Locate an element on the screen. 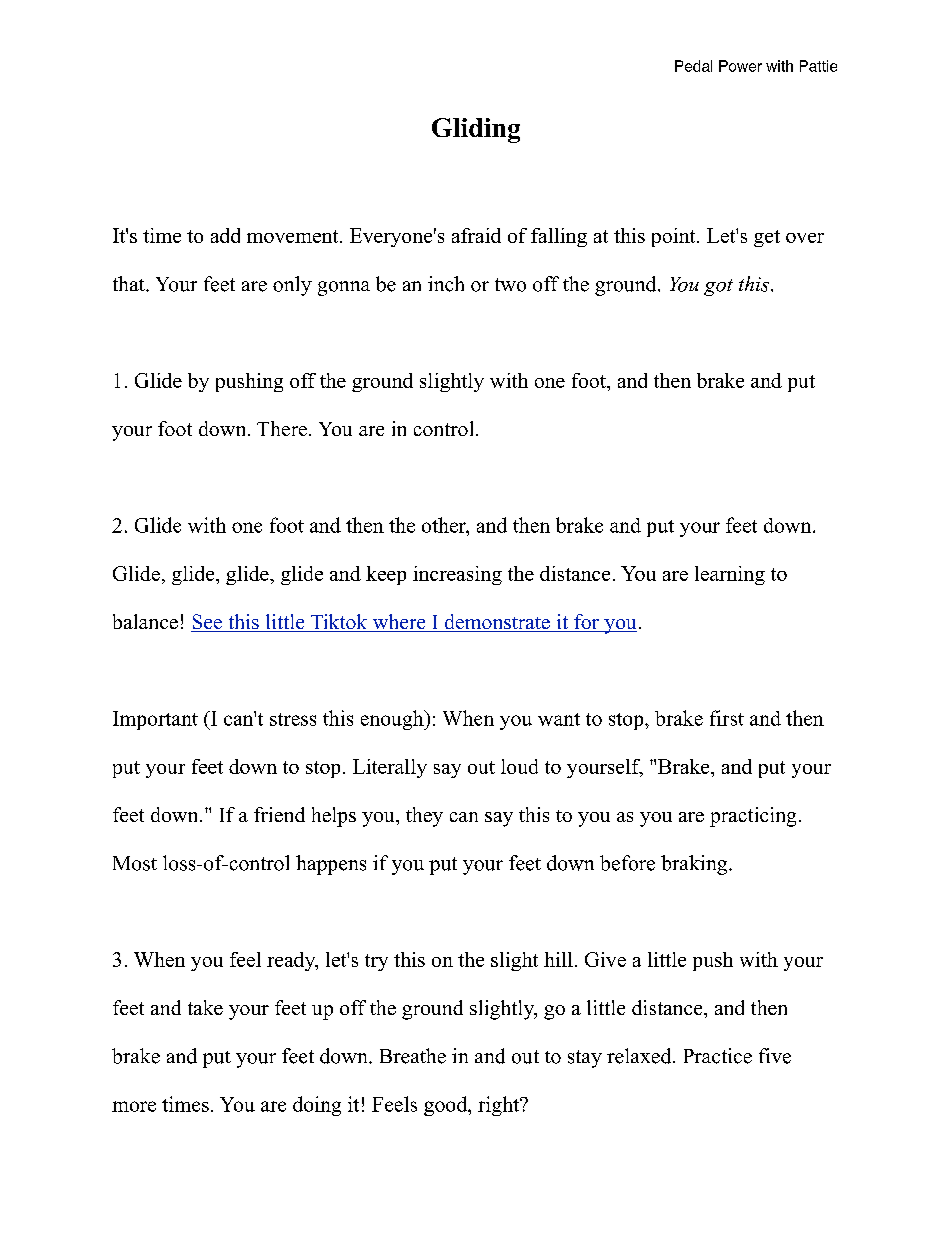 The height and width of the screenshot is (1233, 952). Power is located at coordinates (740, 66).
